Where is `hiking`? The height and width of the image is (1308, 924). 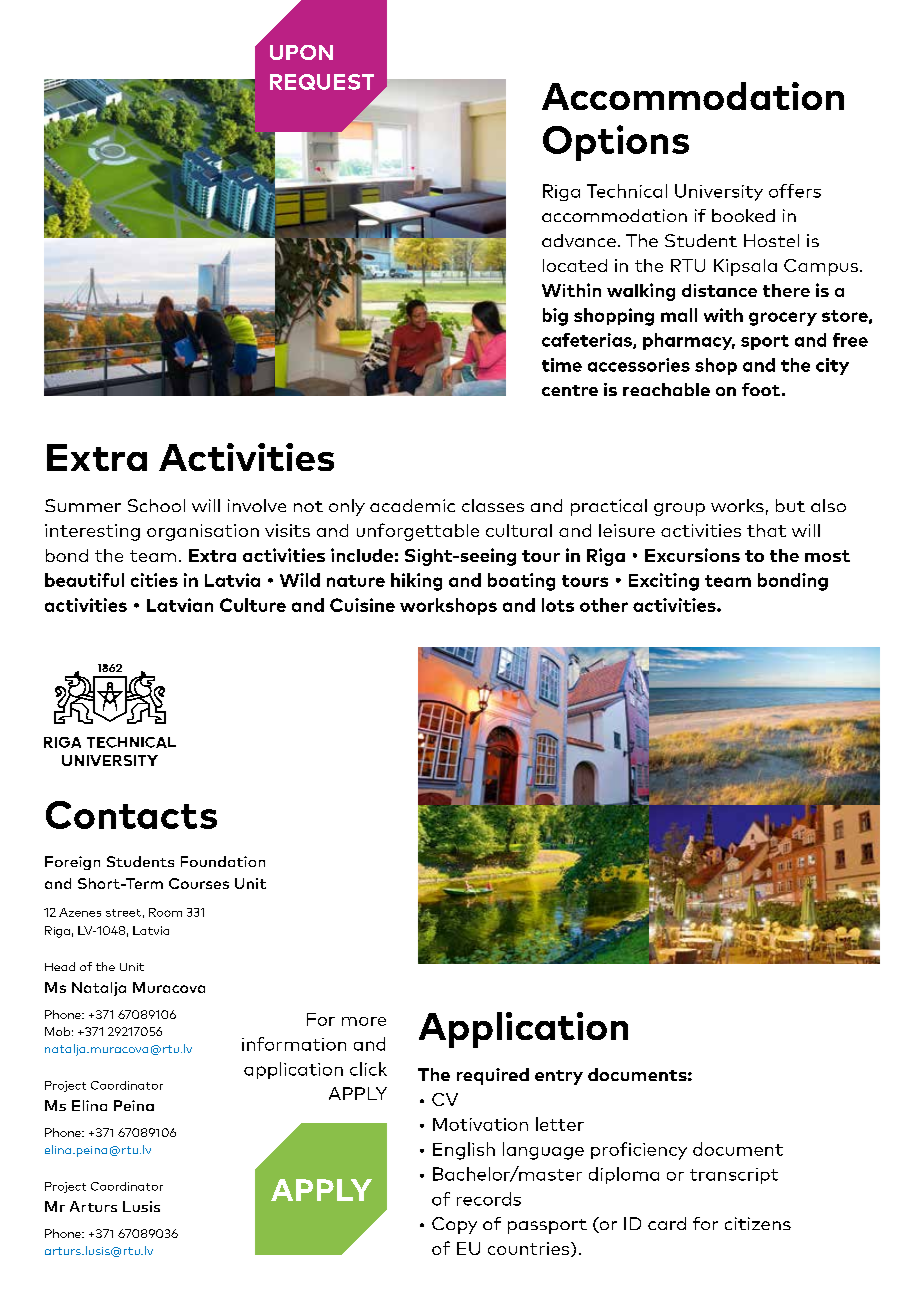
hiking is located at coordinates (416, 582).
